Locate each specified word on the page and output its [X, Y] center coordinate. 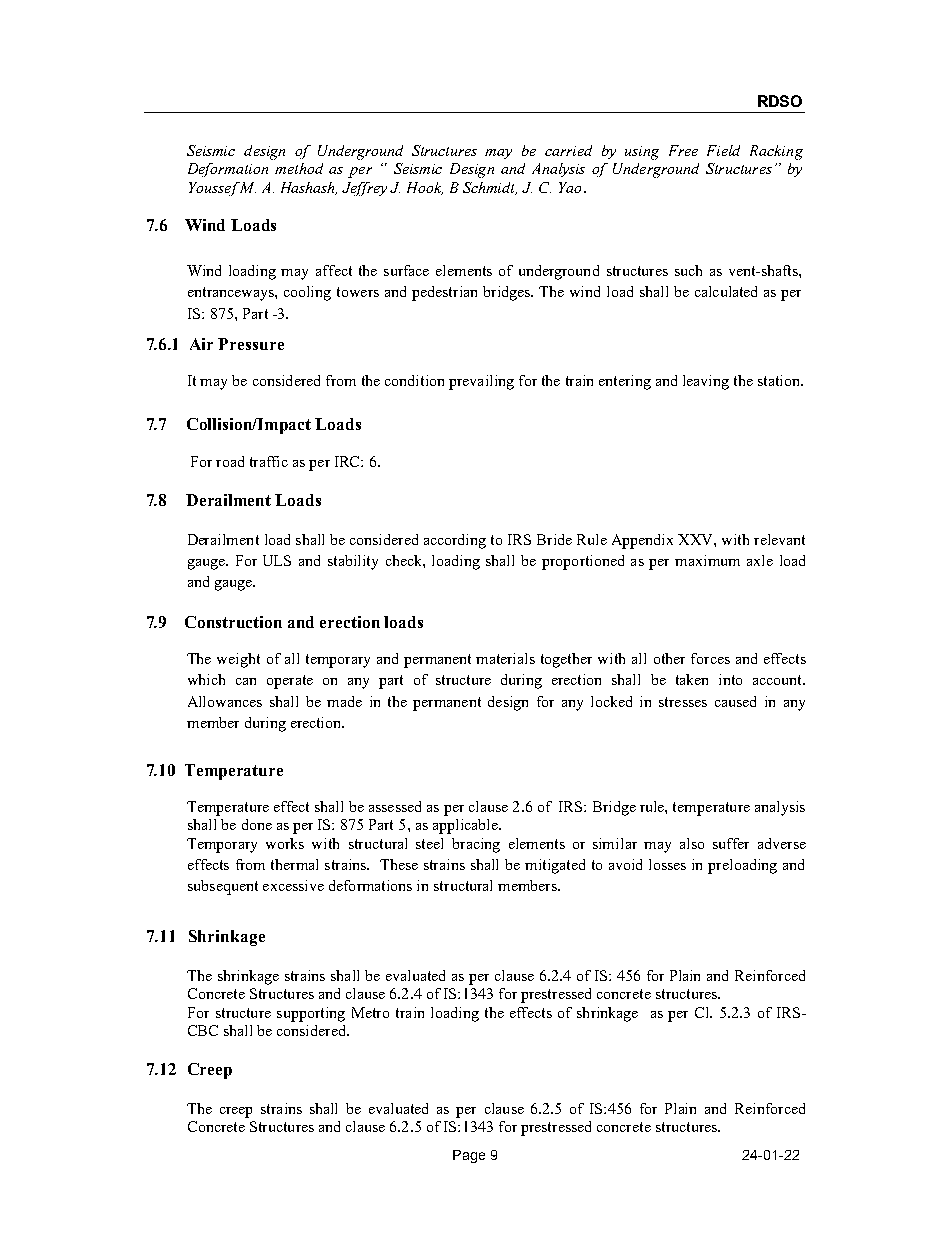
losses [667, 864]
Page [469, 1156]
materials [505, 658]
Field [723, 150]
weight [238, 660]
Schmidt [490, 188]
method [299, 168]
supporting [311, 1014]
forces [710, 658]
